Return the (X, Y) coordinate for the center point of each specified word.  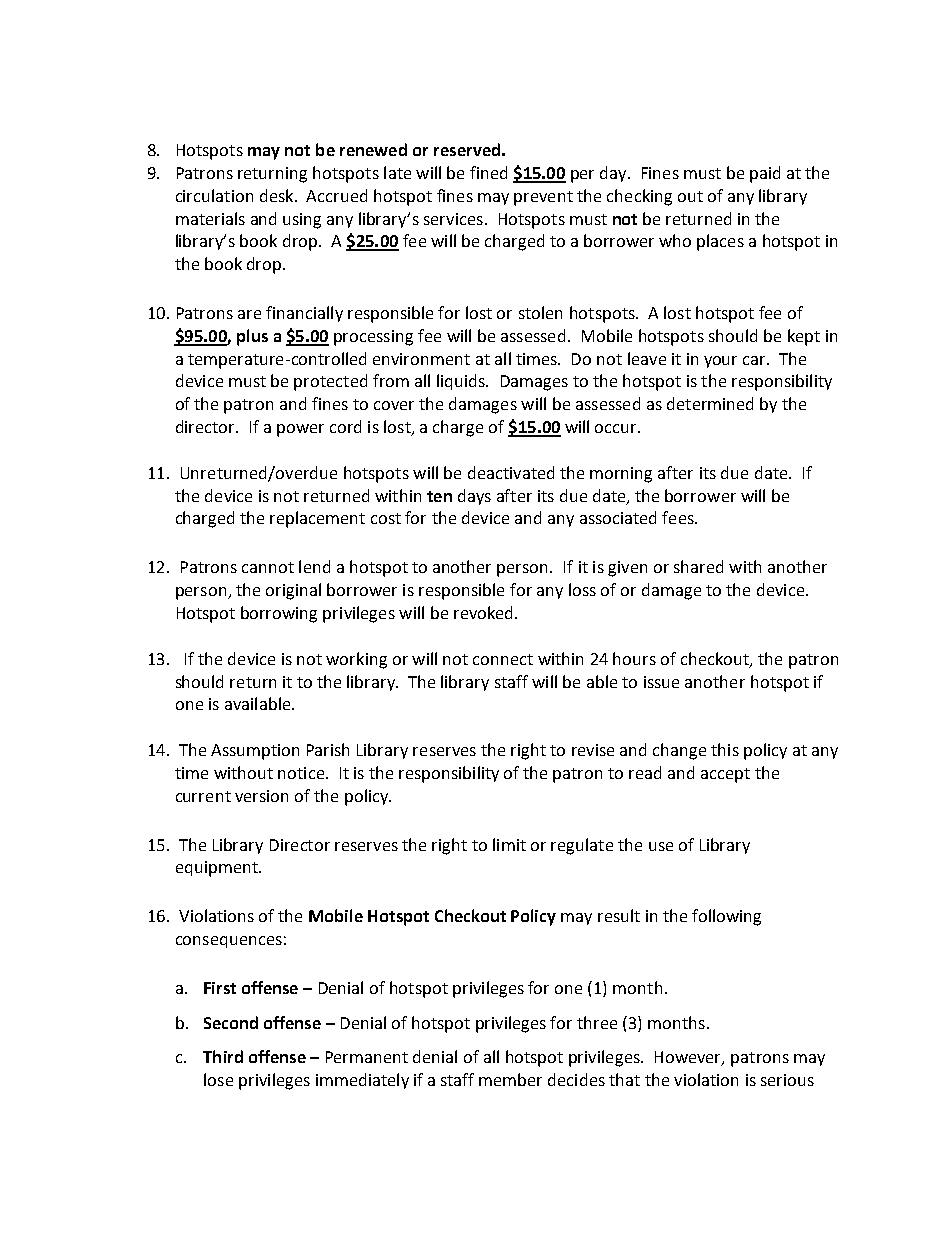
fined (488, 172)
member (510, 1079)
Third (223, 1056)
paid (765, 174)
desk (278, 195)
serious (787, 1080)
